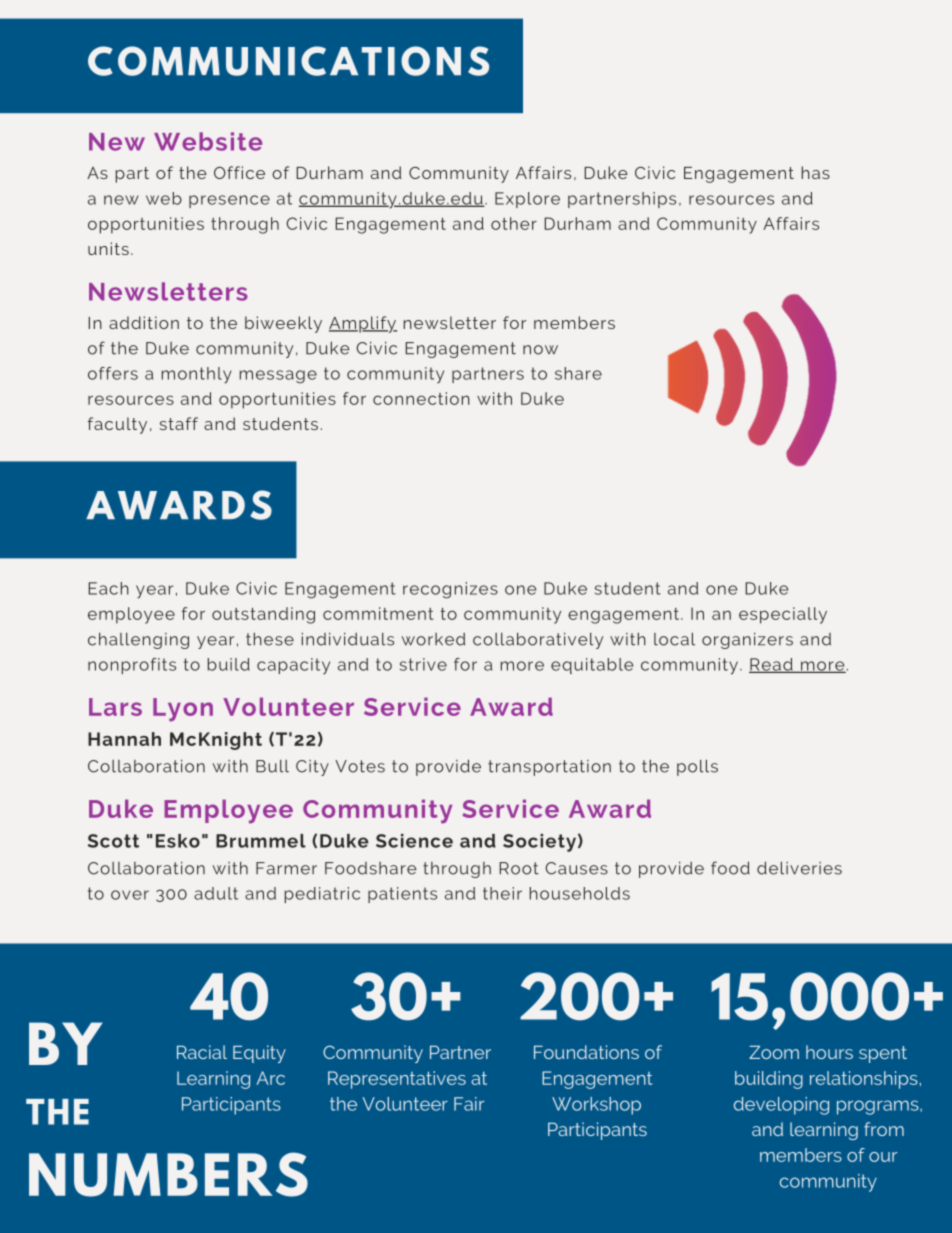  What do you see at coordinates (538, 640) in the document?
I see `collaboratively` at bounding box center [538, 640].
